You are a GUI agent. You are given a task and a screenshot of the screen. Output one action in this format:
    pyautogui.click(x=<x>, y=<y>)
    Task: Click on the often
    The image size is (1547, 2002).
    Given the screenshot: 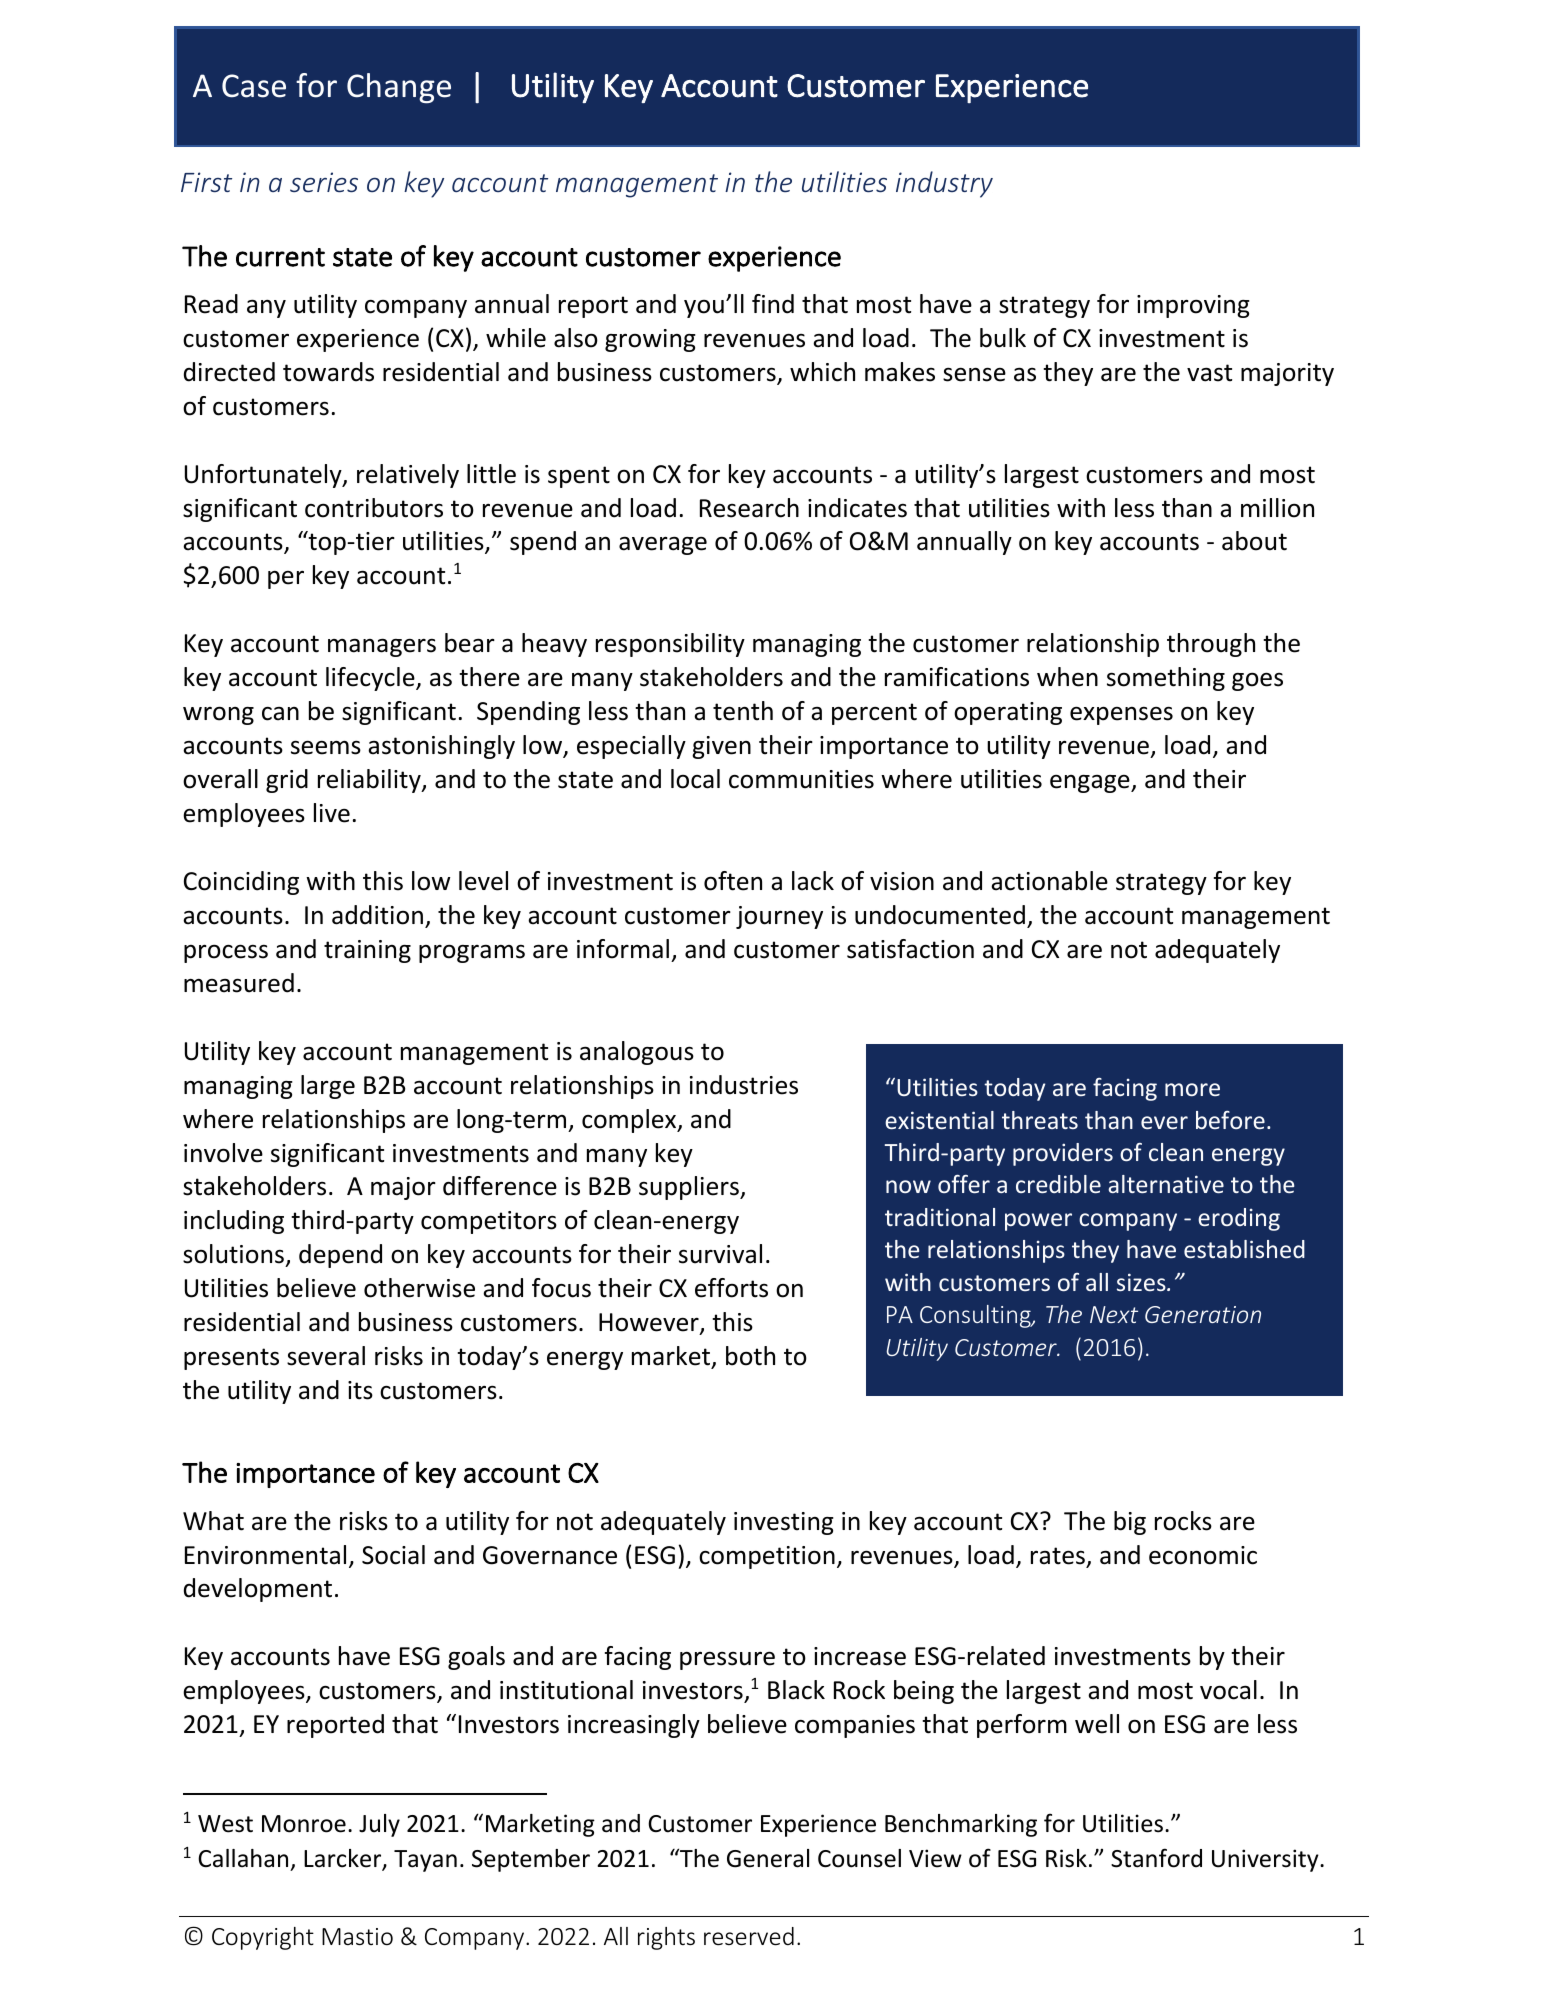 What is the action you would take?
    pyautogui.click(x=733, y=881)
